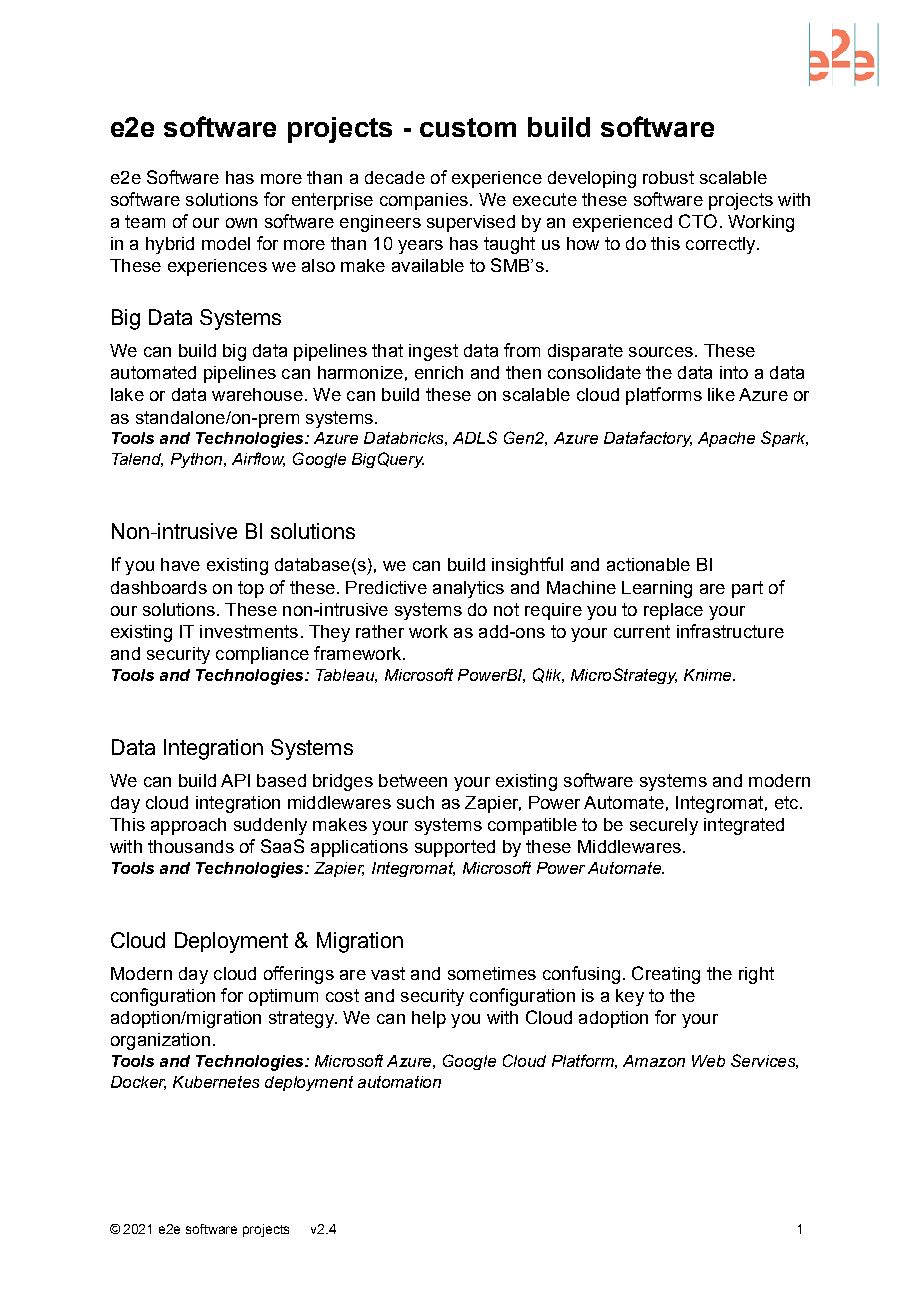 The width and height of the screenshot is (924, 1307). Describe the element at coordinates (668, 177) in the screenshot. I see `robust` at that location.
